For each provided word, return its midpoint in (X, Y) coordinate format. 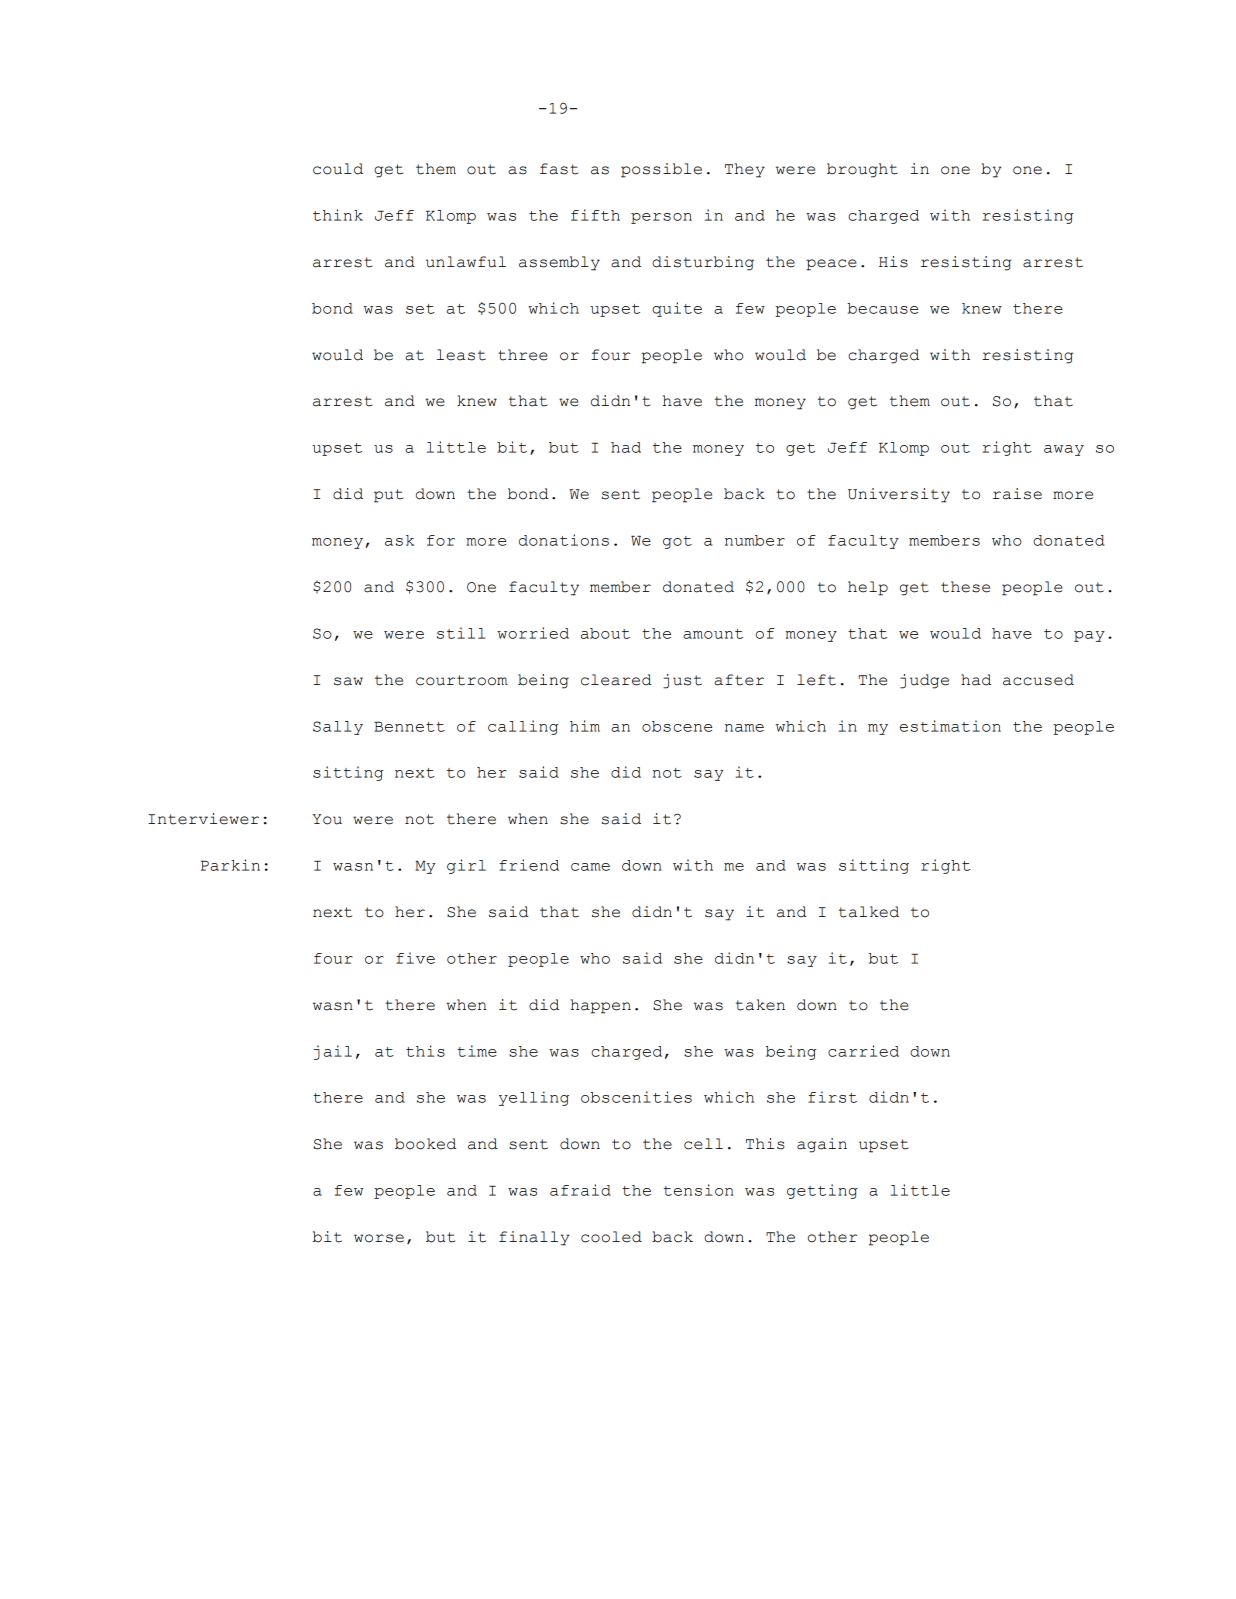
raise (1017, 494)
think (338, 215)
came (590, 867)
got (677, 542)
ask (399, 540)
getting (822, 1191)
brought (862, 170)
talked (869, 912)
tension (699, 1190)
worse (379, 1238)
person (661, 218)
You (327, 819)
